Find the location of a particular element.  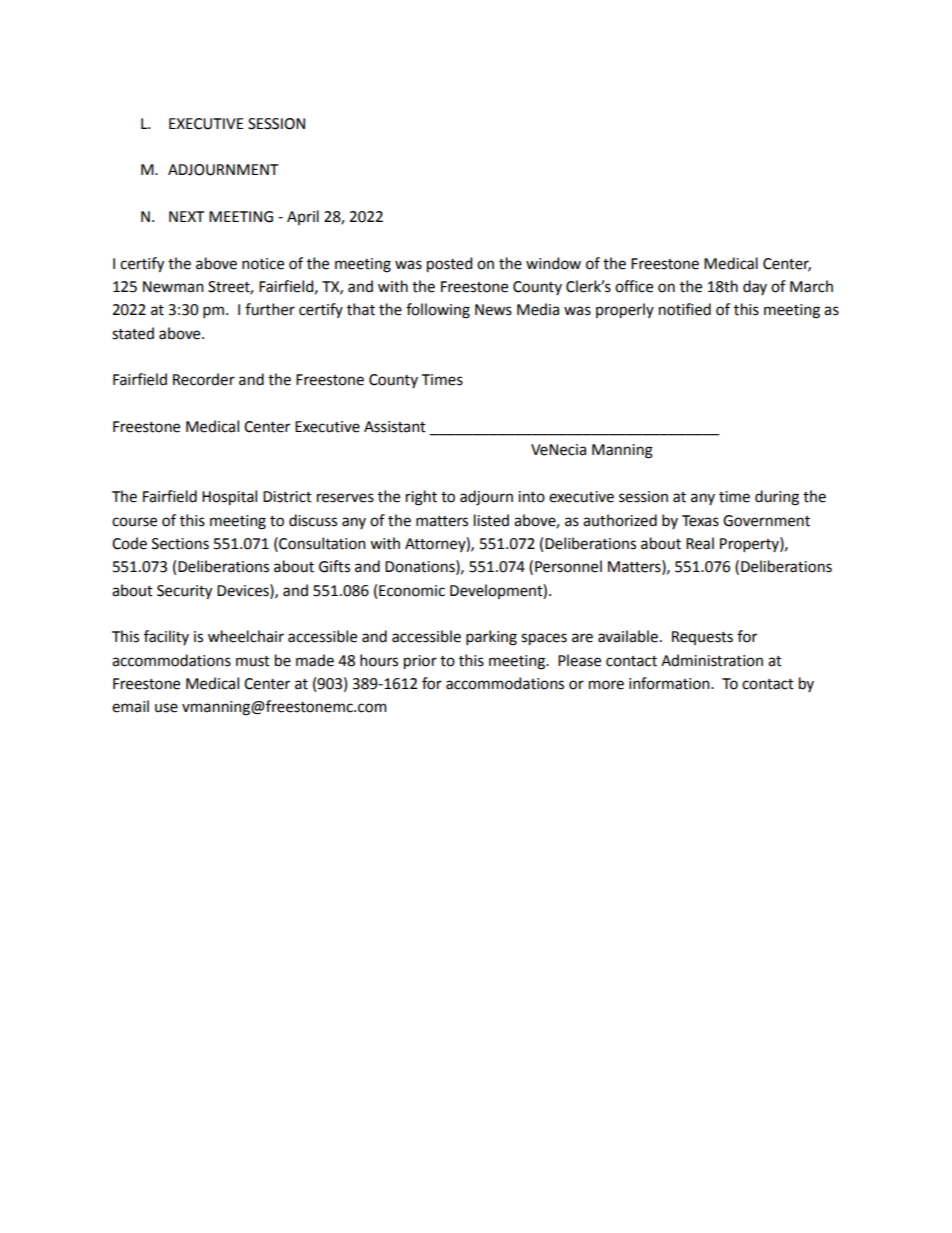

stated is located at coordinates (133, 333).
